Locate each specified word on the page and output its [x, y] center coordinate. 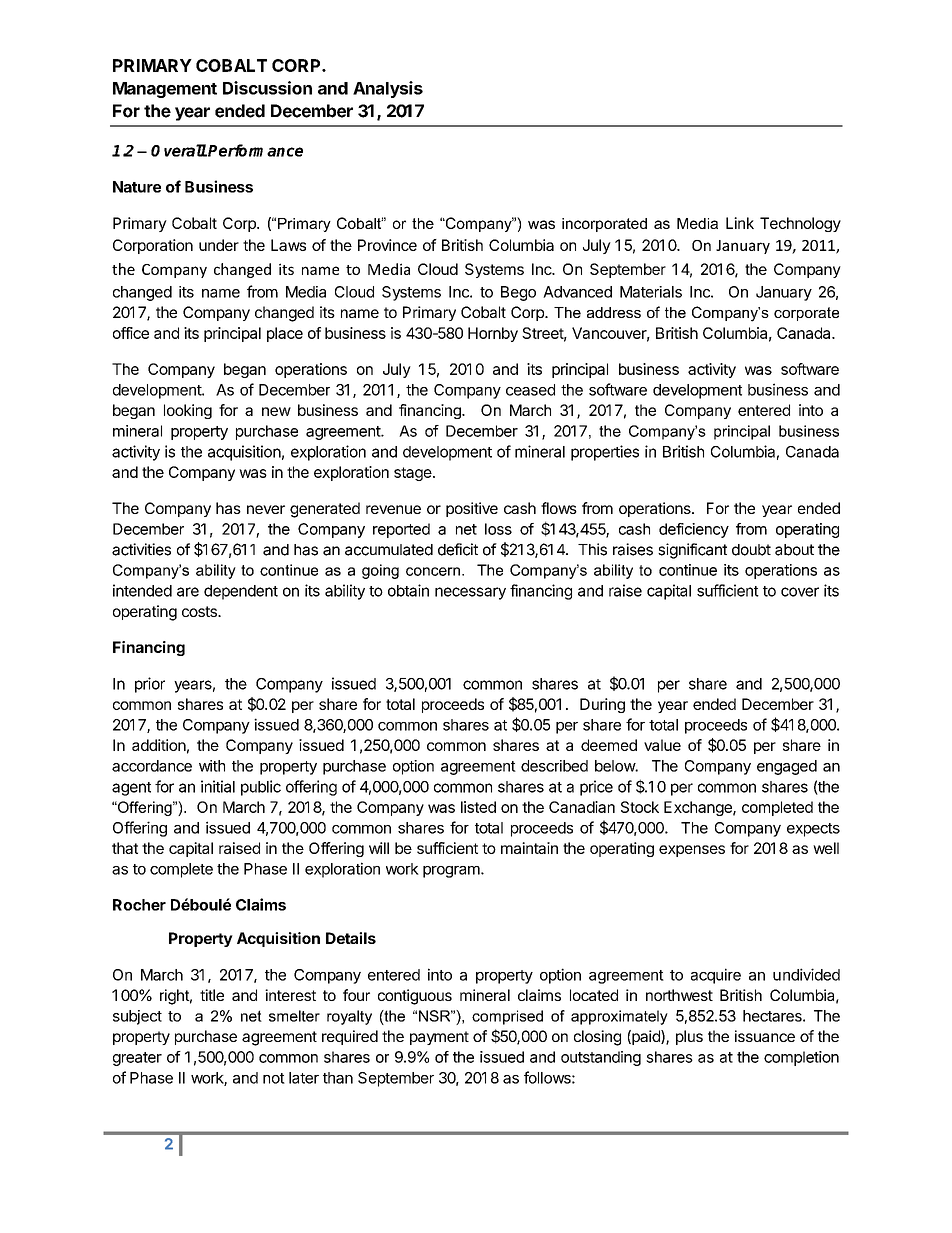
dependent [241, 592]
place [285, 334]
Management [165, 90]
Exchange [699, 808]
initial [218, 786]
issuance [765, 1036]
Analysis [388, 89]
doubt [751, 550]
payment [439, 1038]
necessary [470, 593]
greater [137, 1059]
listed [478, 807]
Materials [651, 292]
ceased [530, 390]
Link [740, 223]
